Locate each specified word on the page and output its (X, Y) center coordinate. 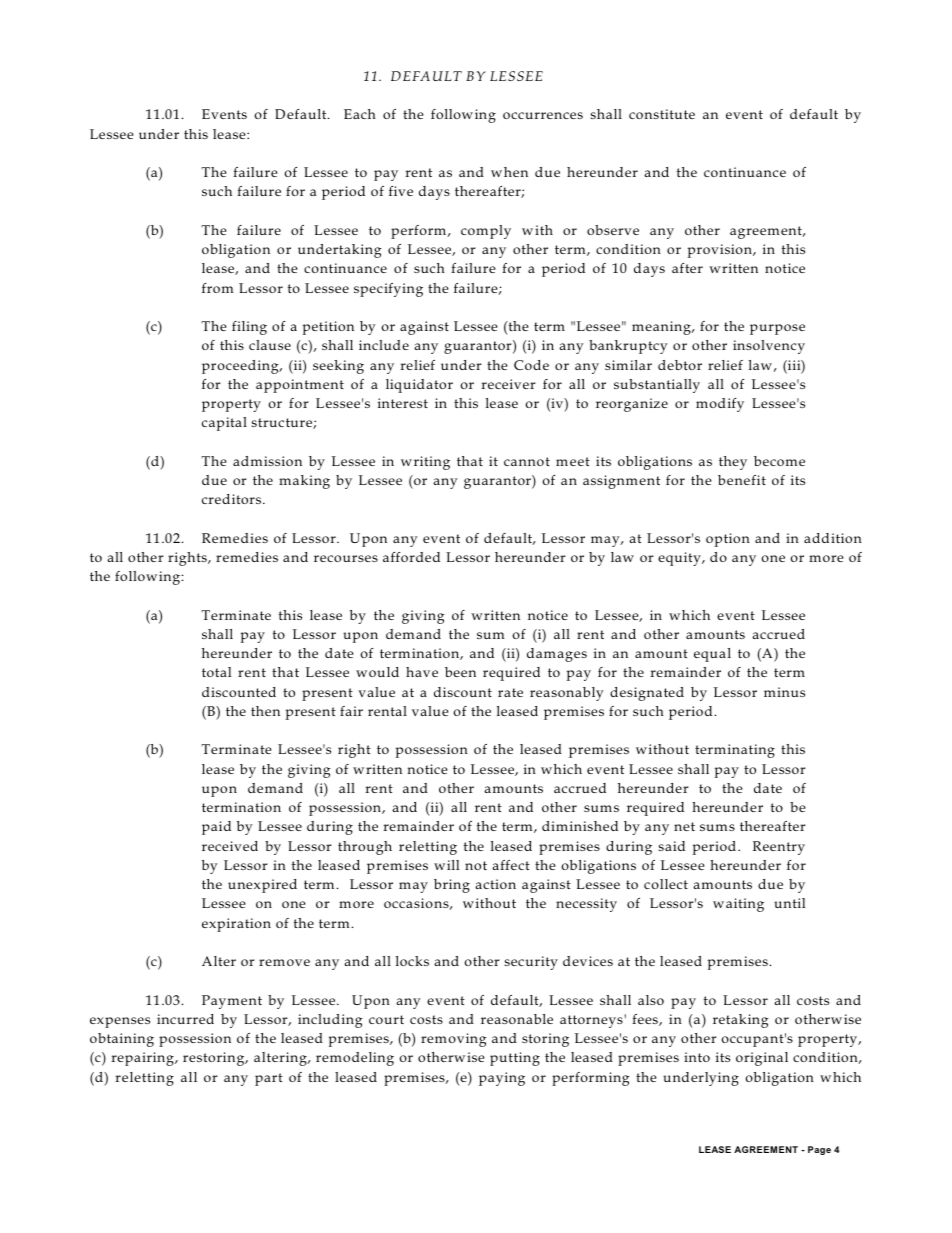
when (509, 172)
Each (360, 114)
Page (819, 1150)
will (446, 865)
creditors (233, 499)
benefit (742, 480)
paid (216, 828)
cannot (527, 461)
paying (502, 1079)
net (684, 826)
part (269, 1079)
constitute (662, 114)
